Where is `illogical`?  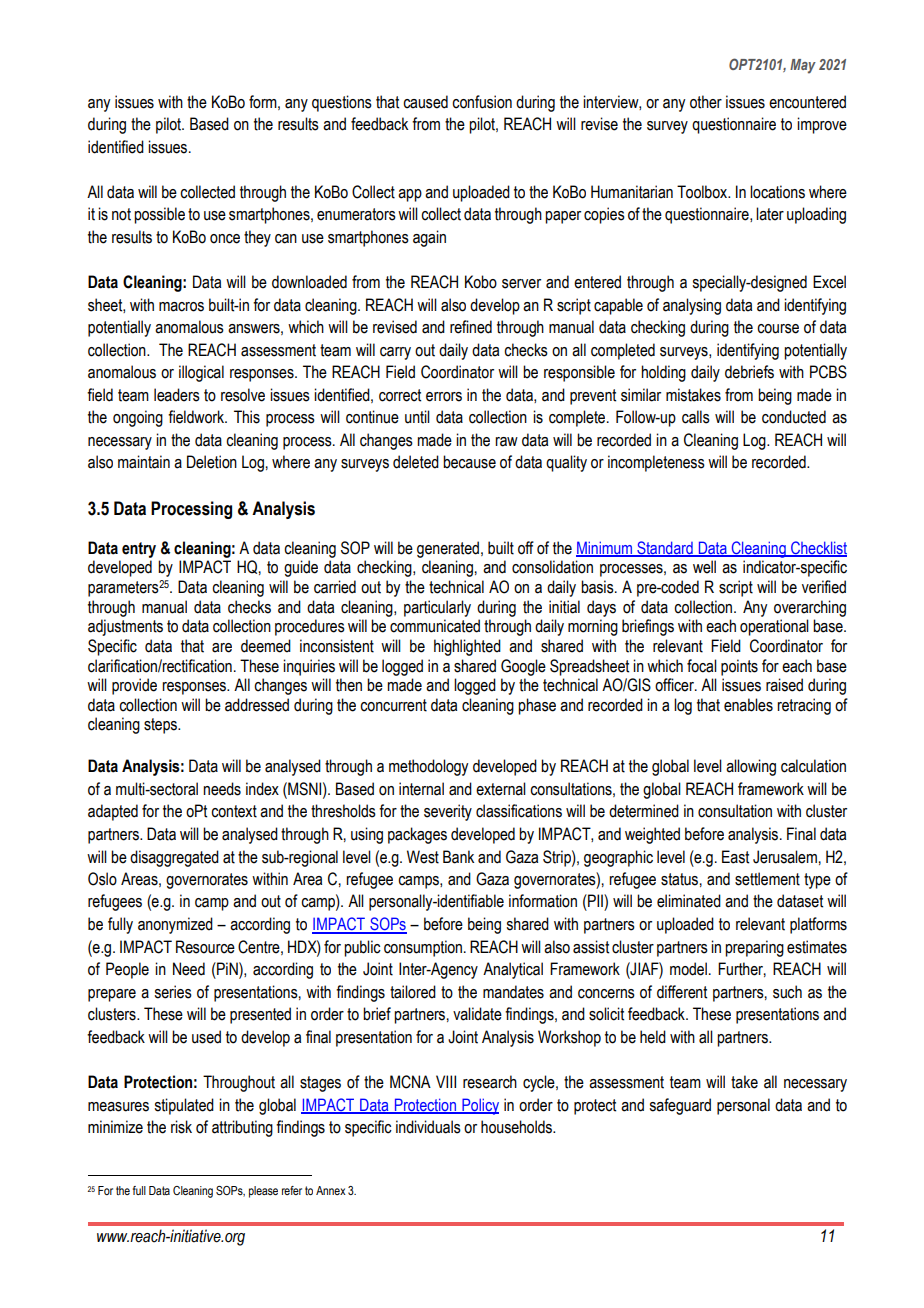 illogical is located at coordinates (201, 373).
